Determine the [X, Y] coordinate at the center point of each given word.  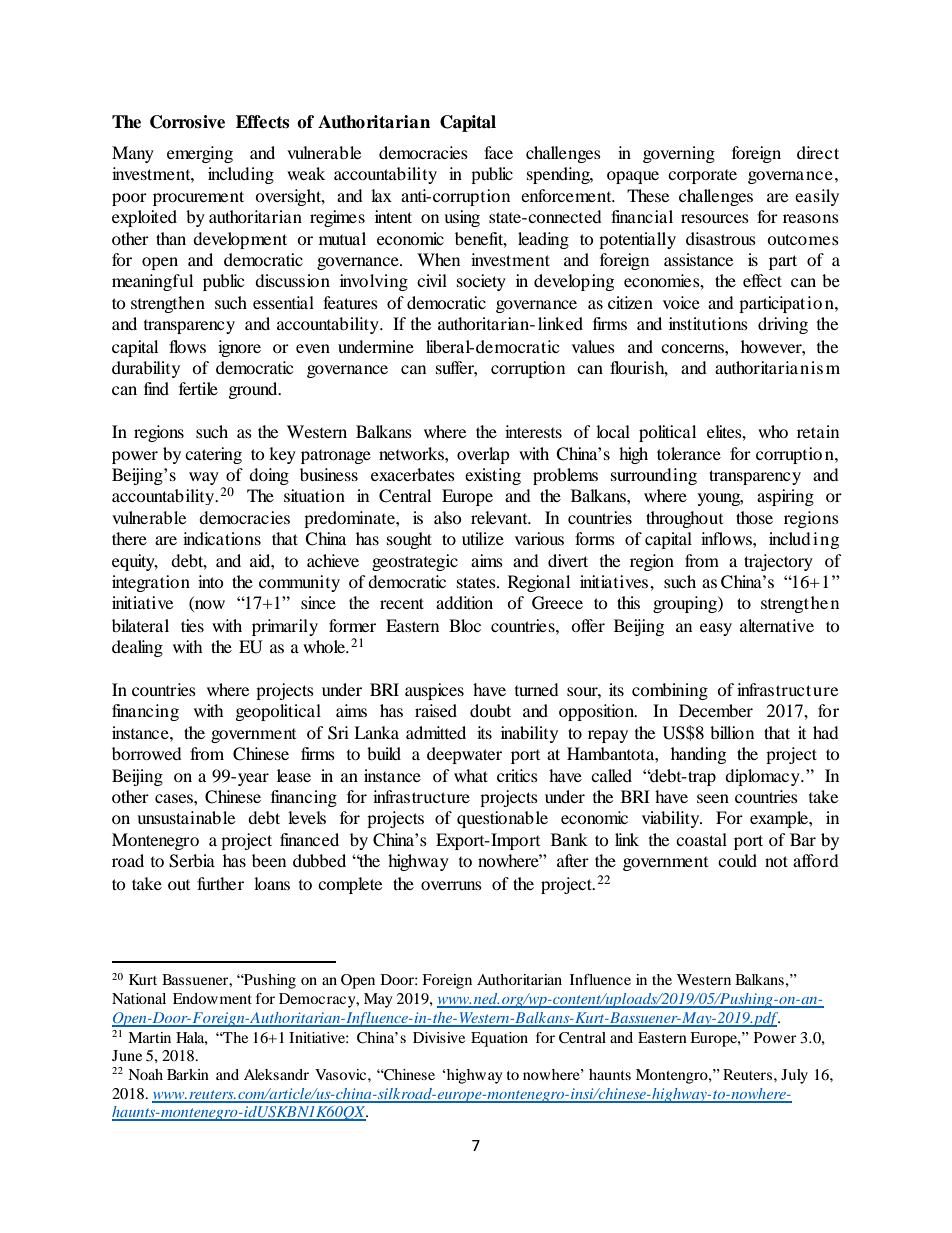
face [498, 152]
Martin [149, 1037]
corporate [702, 177]
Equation [499, 1039]
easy [716, 629]
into [211, 581]
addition [464, 602]
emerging [200, 154]
